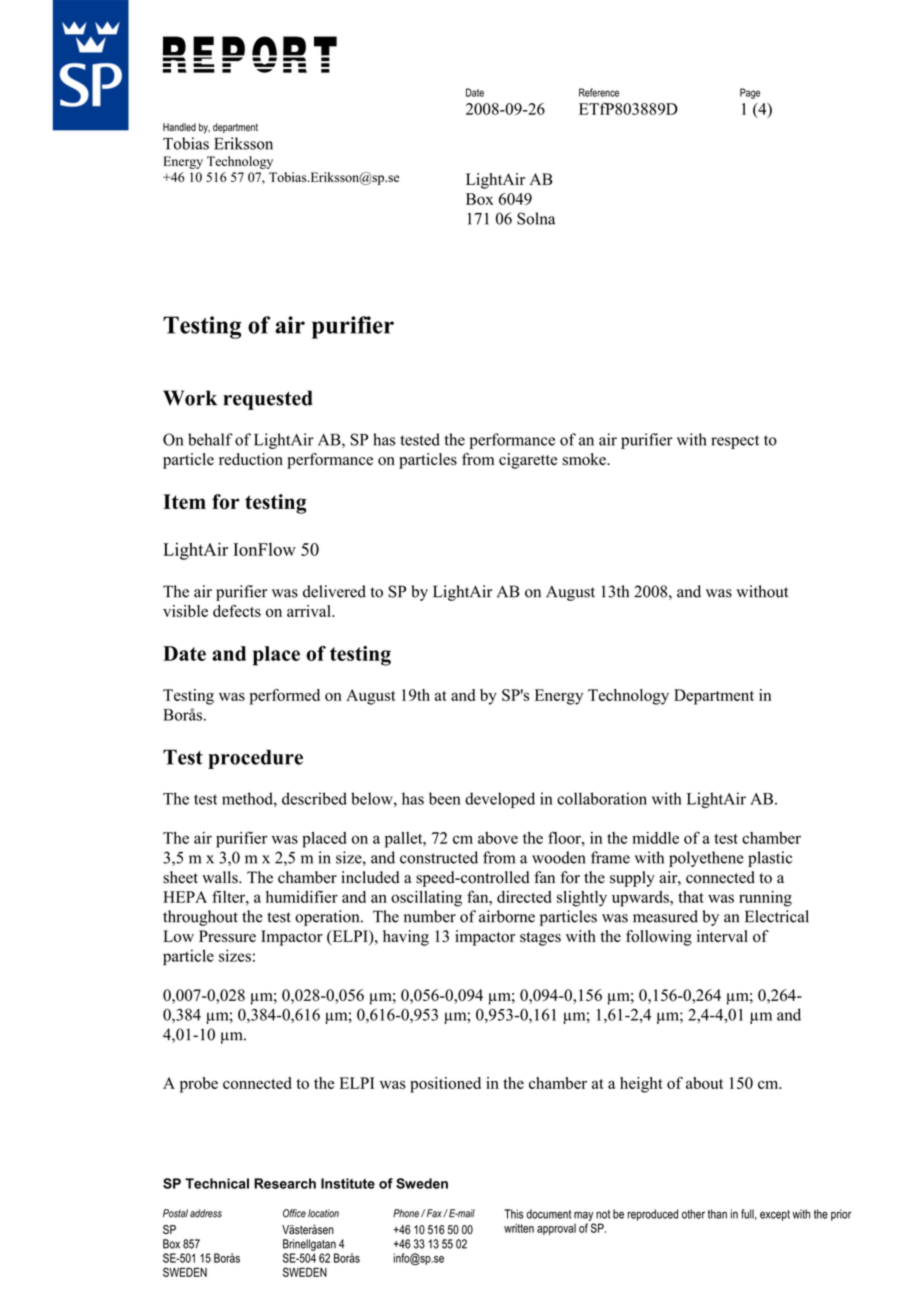  What do you see at coordinates (514, 1214) in the screenshot?
I see `This` at bounding box center [514, 1214].
